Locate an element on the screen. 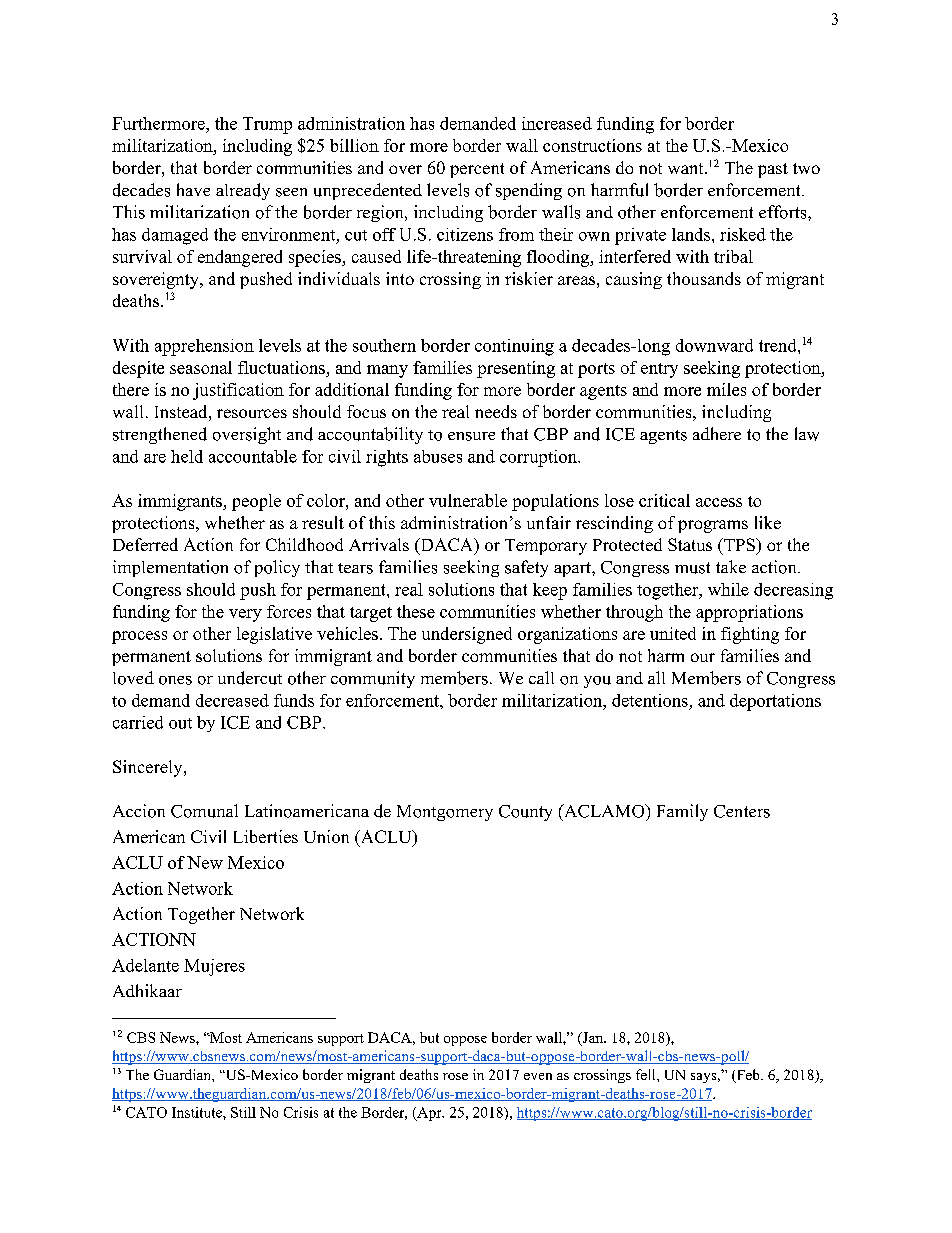 The height and width of the screenshot is (1233, 952). very is located at coordinates (245, 615).
